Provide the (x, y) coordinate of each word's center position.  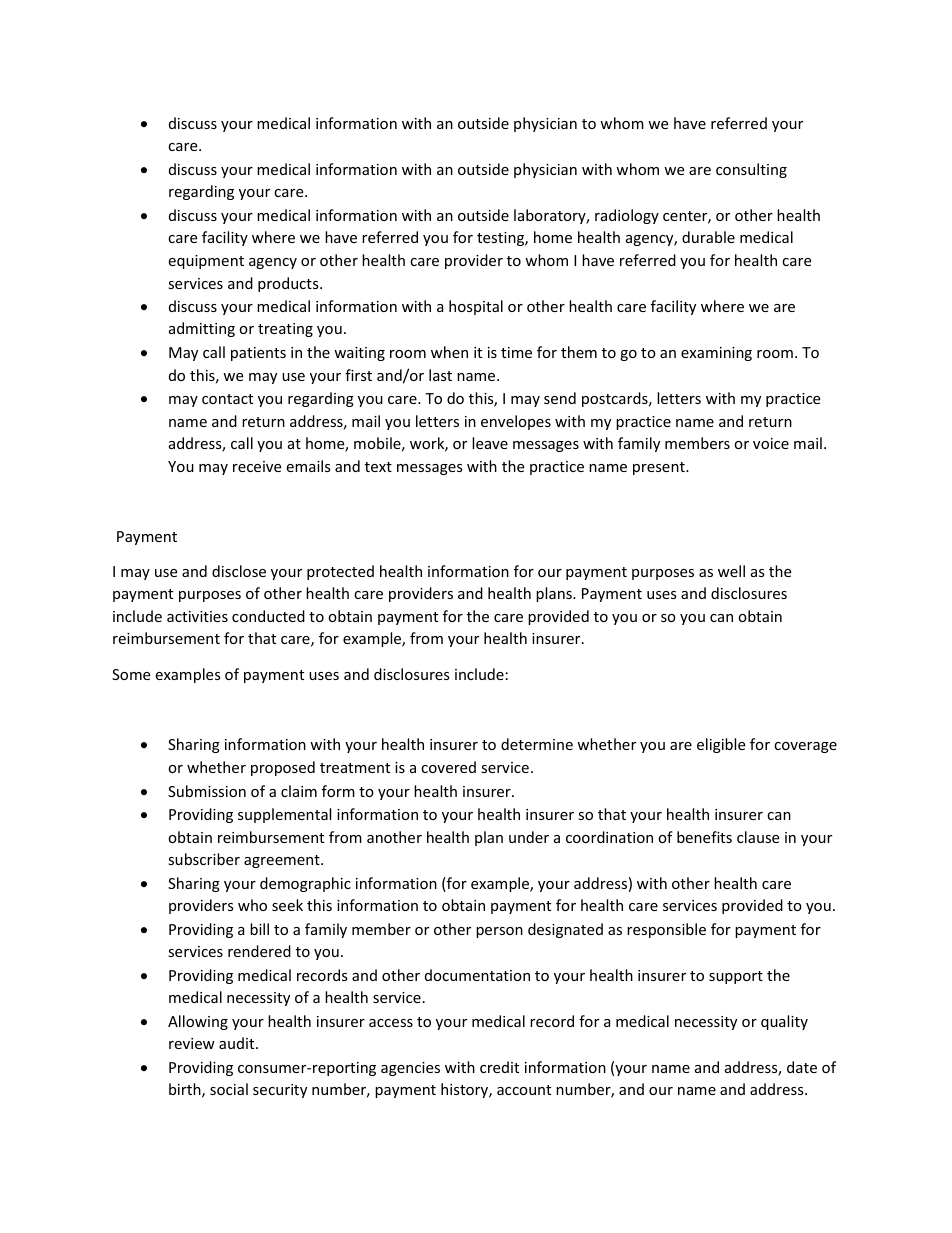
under (529, 837)
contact (227, 399)
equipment (206, 262)
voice (771, 443)
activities (197, 616)
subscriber (204, 859)
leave (490, 443)
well (731, 571)
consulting (751, 170)
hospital (476, 307)
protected (340, 572)
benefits (704, 837)
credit (499, 1067)
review (192, 1043)
